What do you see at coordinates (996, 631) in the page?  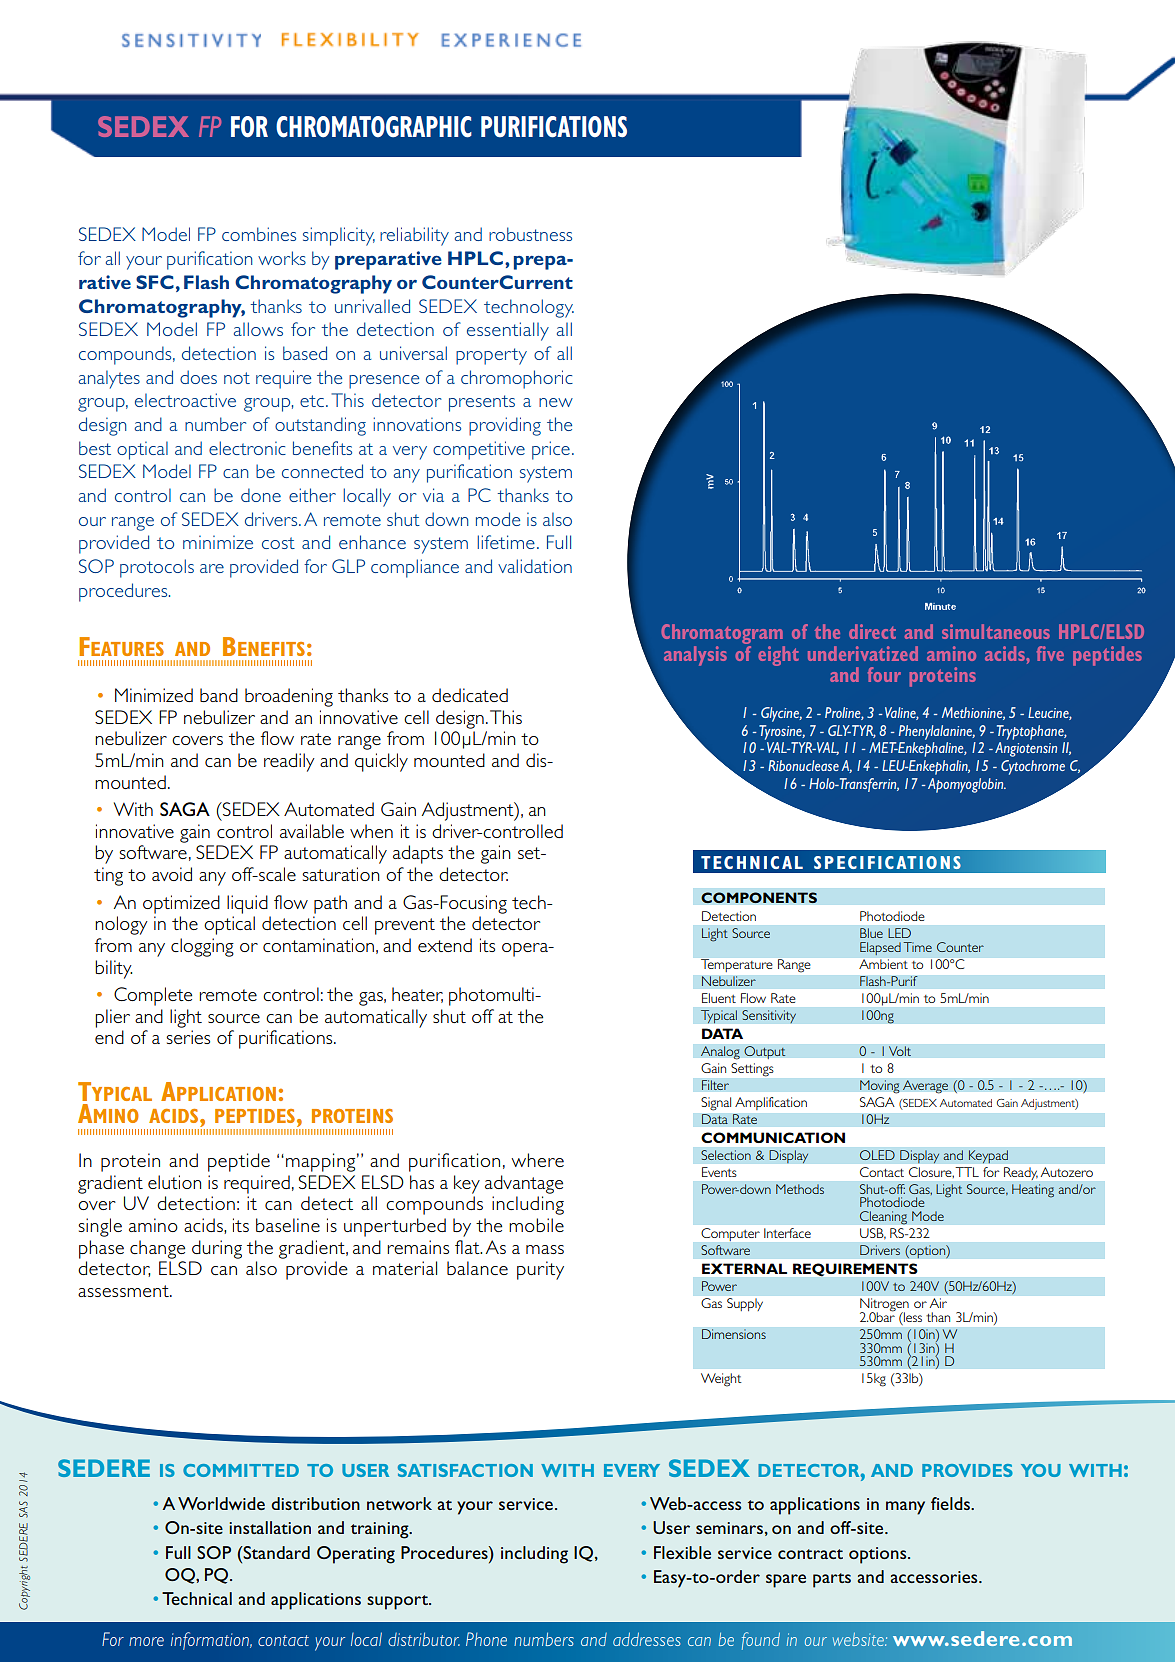 I see `simultaneous` at bounding box center [996, 631].
